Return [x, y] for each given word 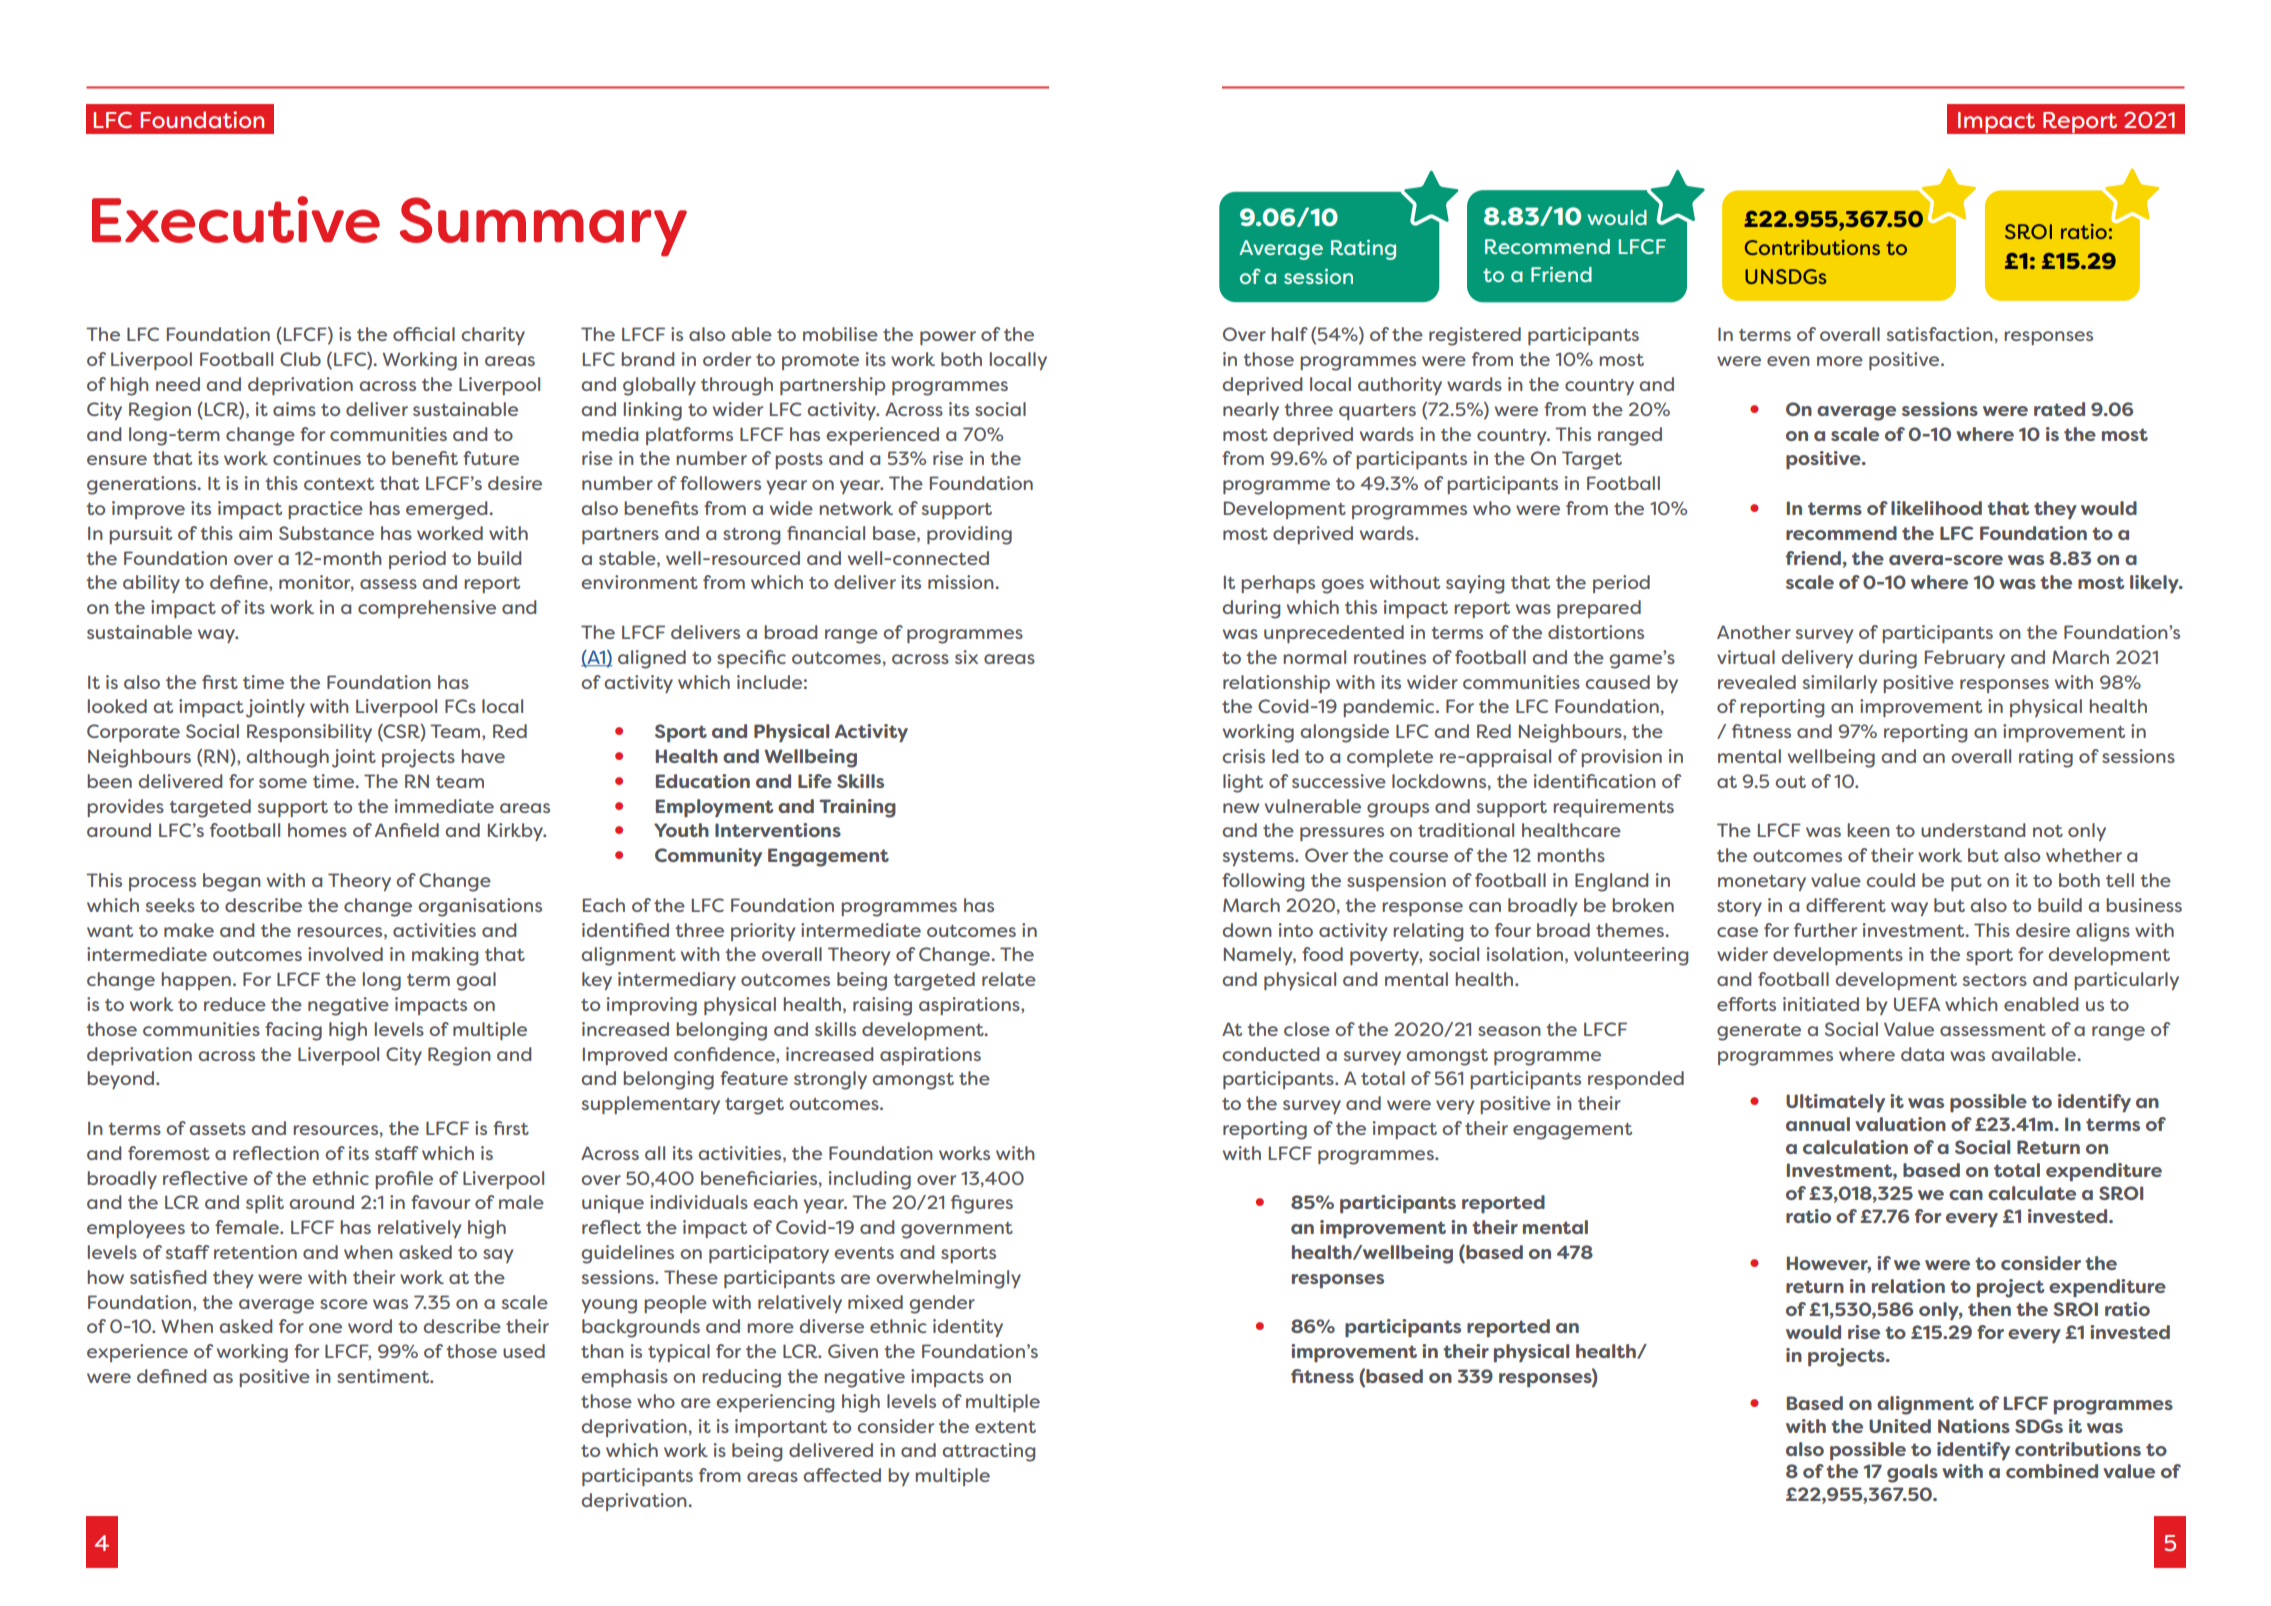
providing [969, 535]
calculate [2032, 1193]
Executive [236, 219]
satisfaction [1940, 334]
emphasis [624, 1378]
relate [1009, 979]
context [339, 484]
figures [982, 1204]
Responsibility [309, 733]
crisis [1243, 756]
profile [404, 1180]
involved [345, 954]
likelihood [1936, 508]
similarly [1840, 684]
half [1289, 334]
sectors [1995, 980]
